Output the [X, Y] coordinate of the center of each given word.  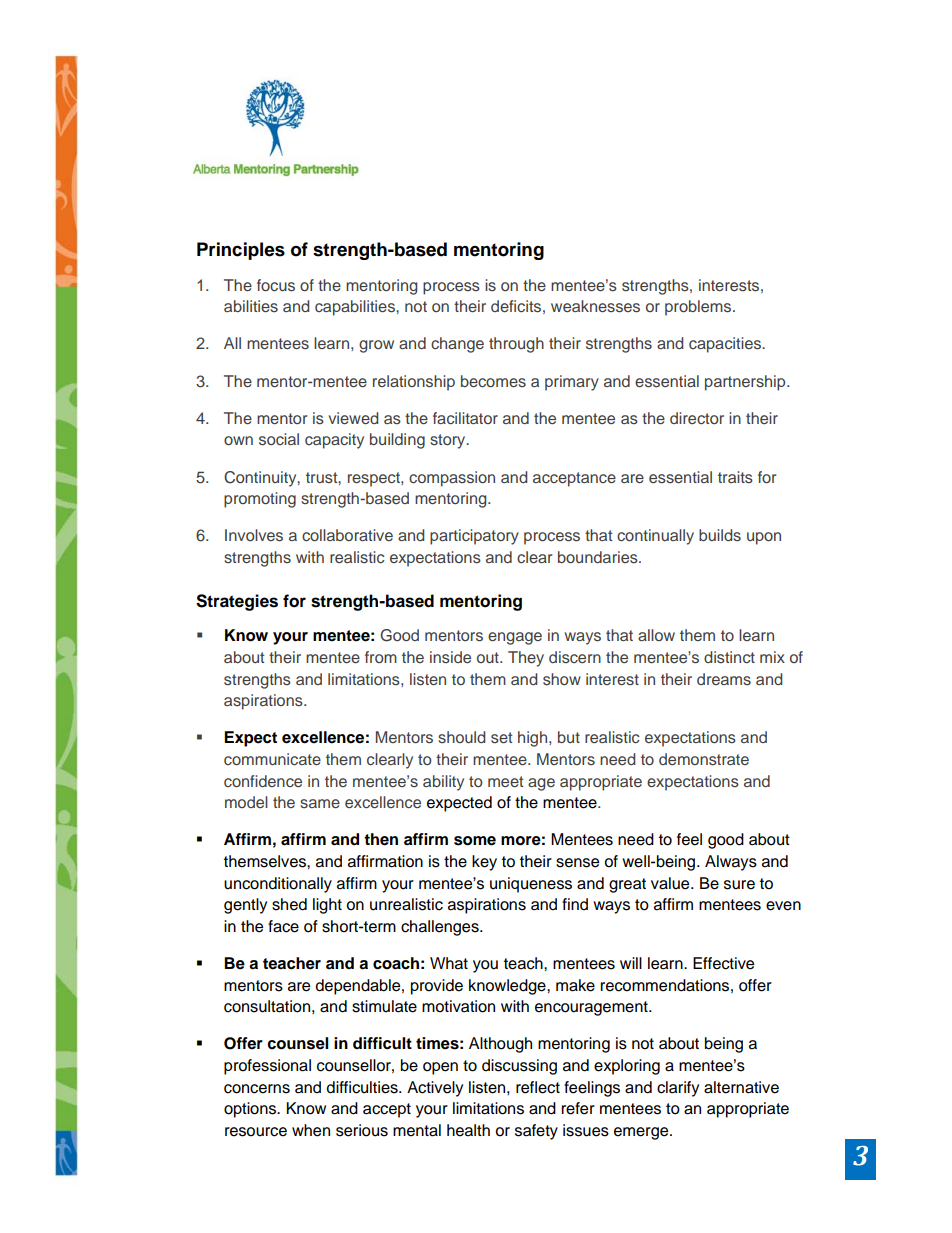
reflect [538, 1087]
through [516, 345]
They [526, 659]
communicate [272, 759]
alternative [741, 1087]
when [311, 1130]
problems [699, 308]
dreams [724, 679]
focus [276, 285]
